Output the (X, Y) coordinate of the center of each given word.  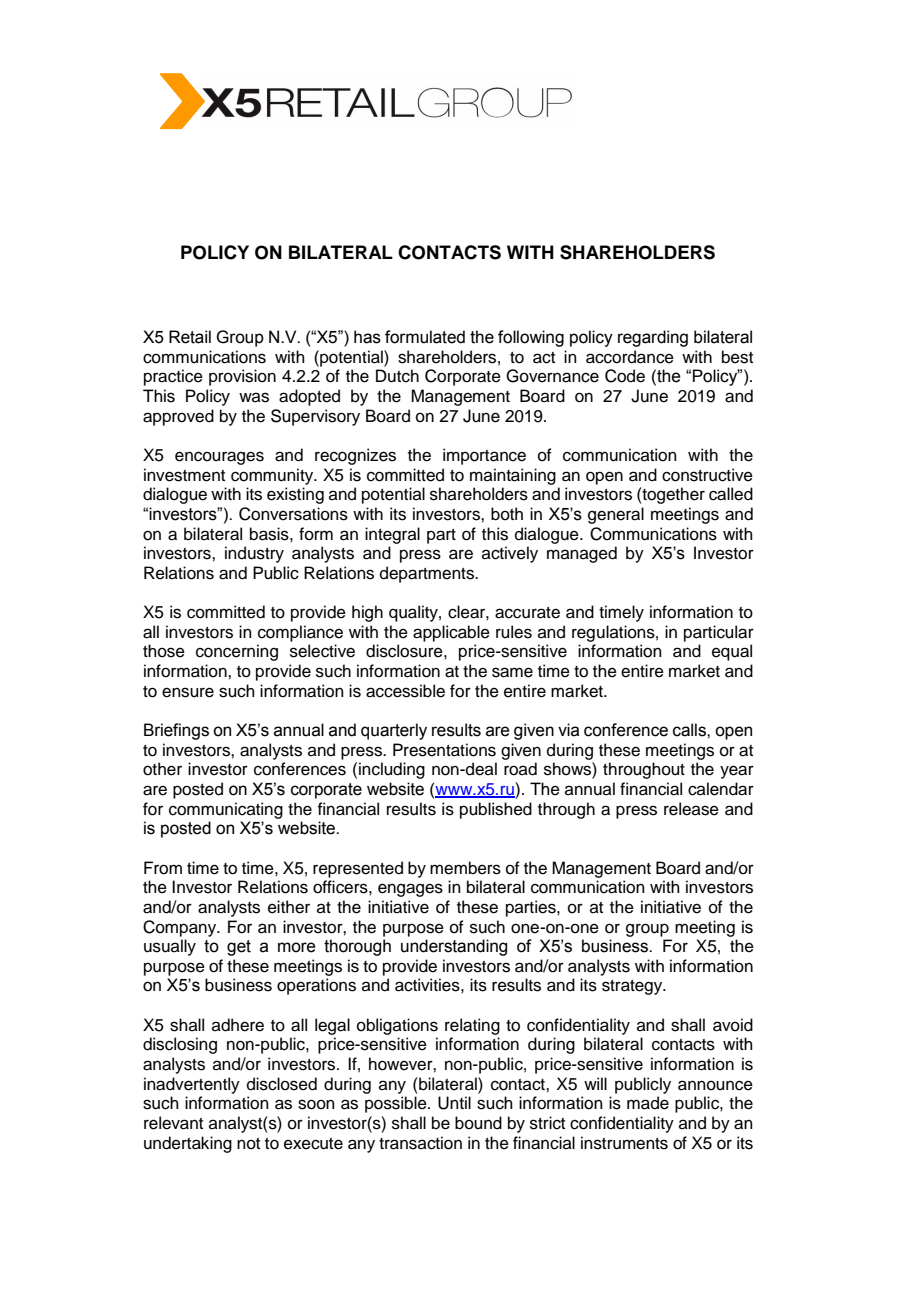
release (691, 809)
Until (454, 1103)
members (465, 868)
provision (242, 377)
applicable (451, 633)
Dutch (397, 376)
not (248, 1144)
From (163, 868)
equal (732, 652)
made (648, 1103)
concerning (237, 652)
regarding (653, 338)
